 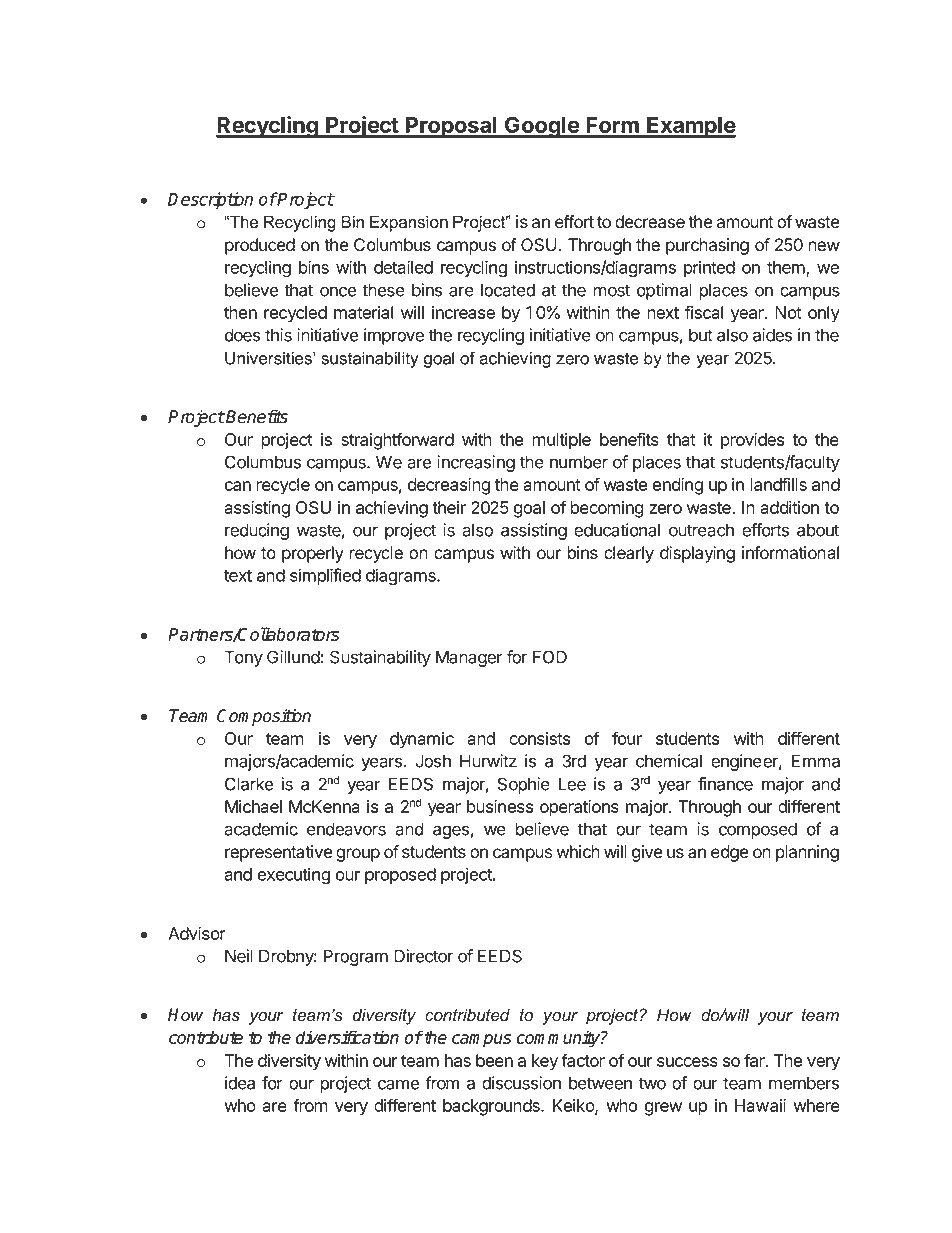 I want to click on displaying, so click(x=697, y=554).
